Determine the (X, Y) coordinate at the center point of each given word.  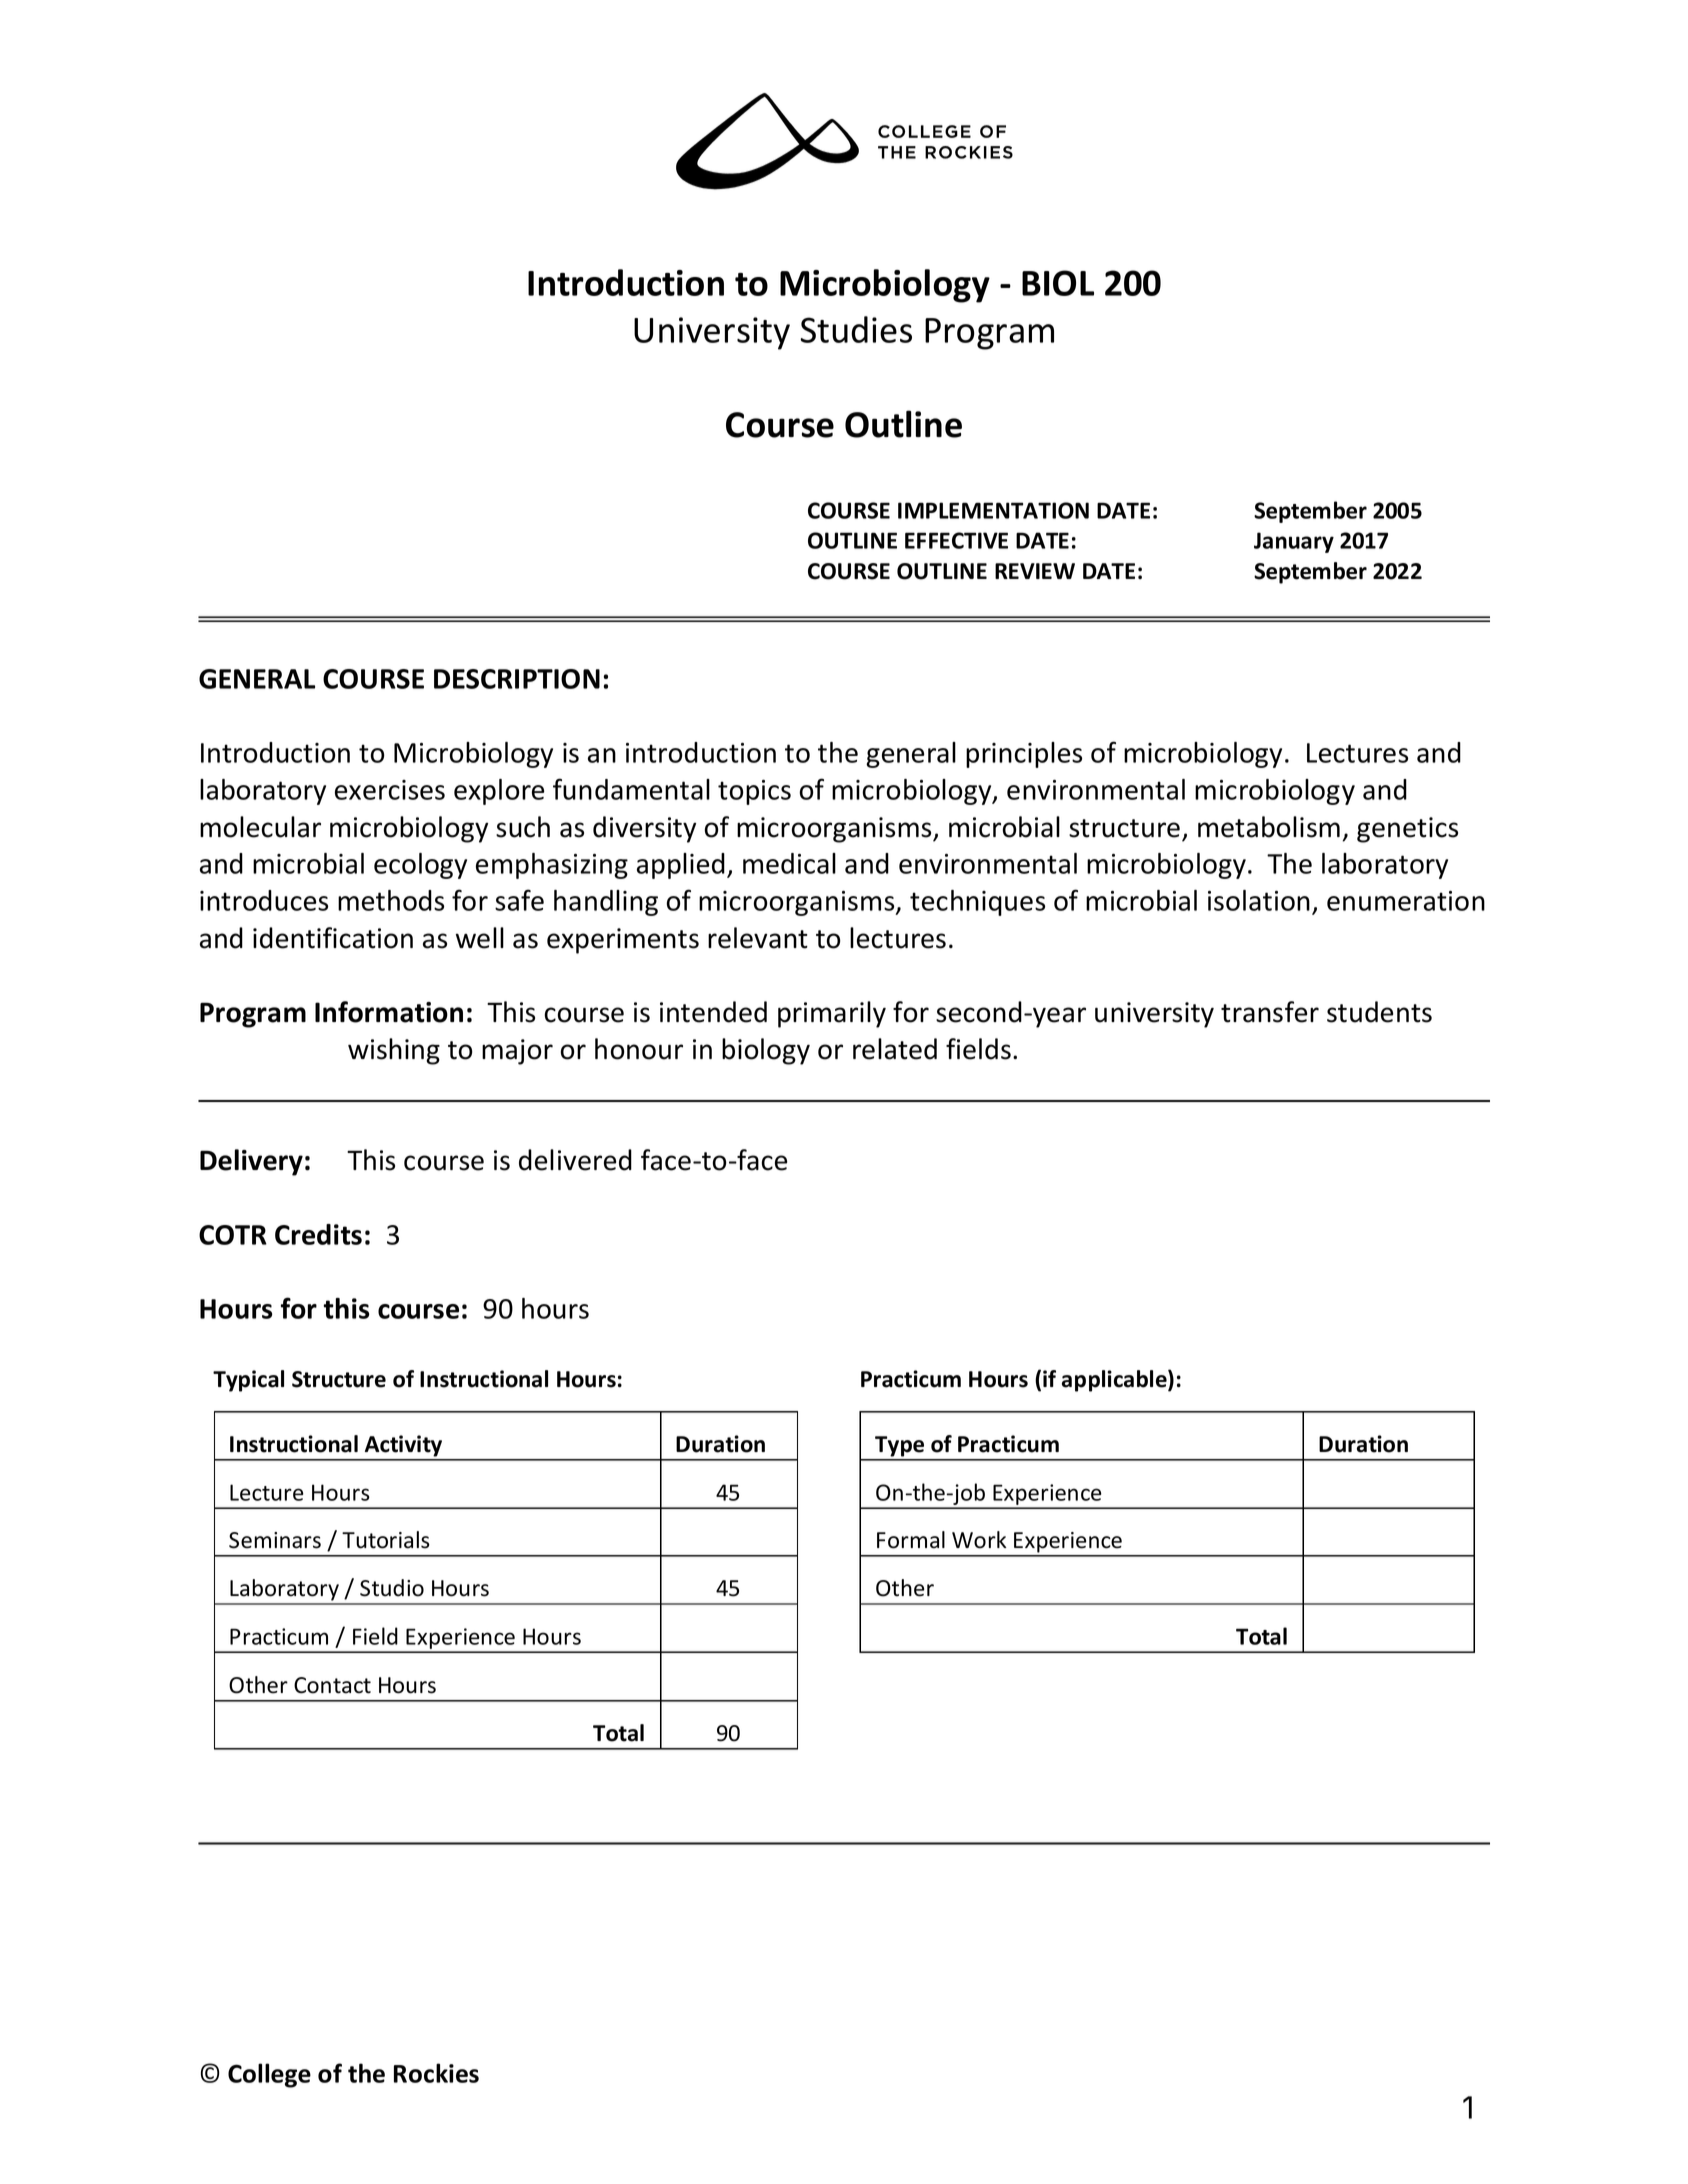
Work (979, 1540)
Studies (856, 329)
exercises (390, 790)
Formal (911, 1540)
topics (754, 792)
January (1294, 542)
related (895, 1049)
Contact (332, 1685)
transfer (1270, 1012)
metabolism (1269, 827)
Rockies (436, 2073)
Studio (392, 1588)
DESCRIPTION (517, 679)
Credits (318, 1234)
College (269, 2075)
